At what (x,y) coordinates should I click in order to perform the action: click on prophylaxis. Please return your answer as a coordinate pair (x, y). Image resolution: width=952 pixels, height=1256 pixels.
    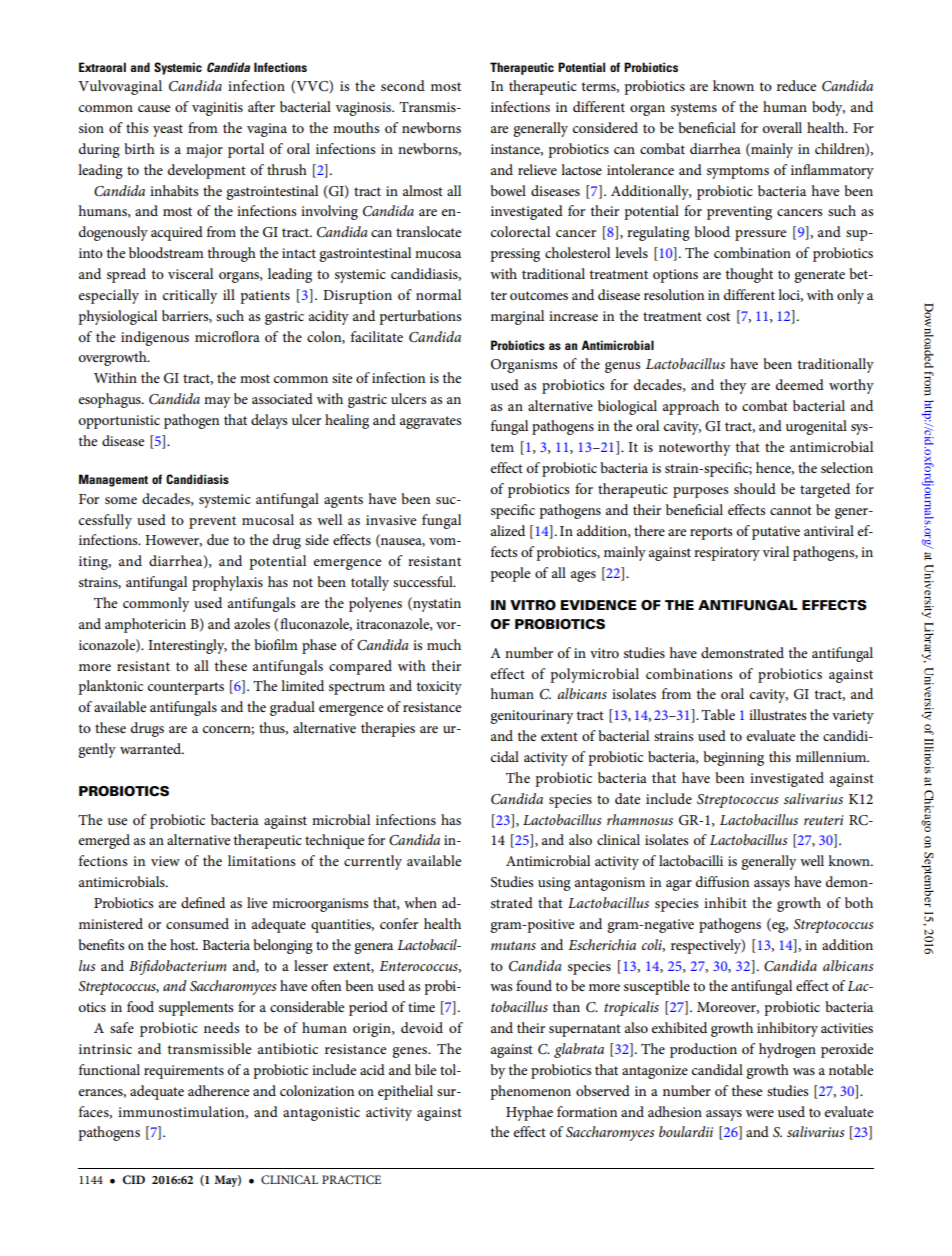
    Looking at the image, I should click on (227, 583).
